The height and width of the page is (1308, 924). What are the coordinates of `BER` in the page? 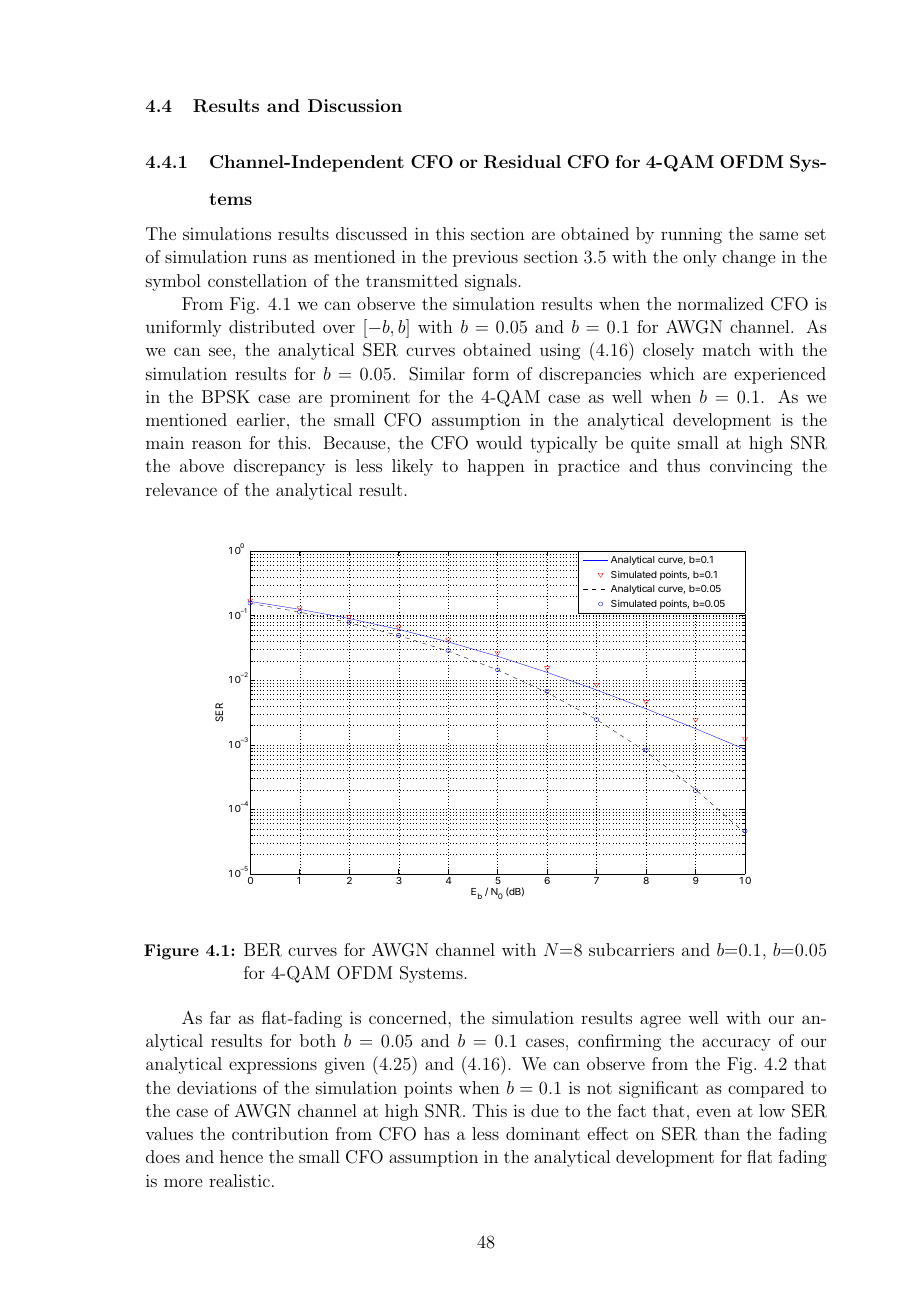 It's located at (263, 950).
